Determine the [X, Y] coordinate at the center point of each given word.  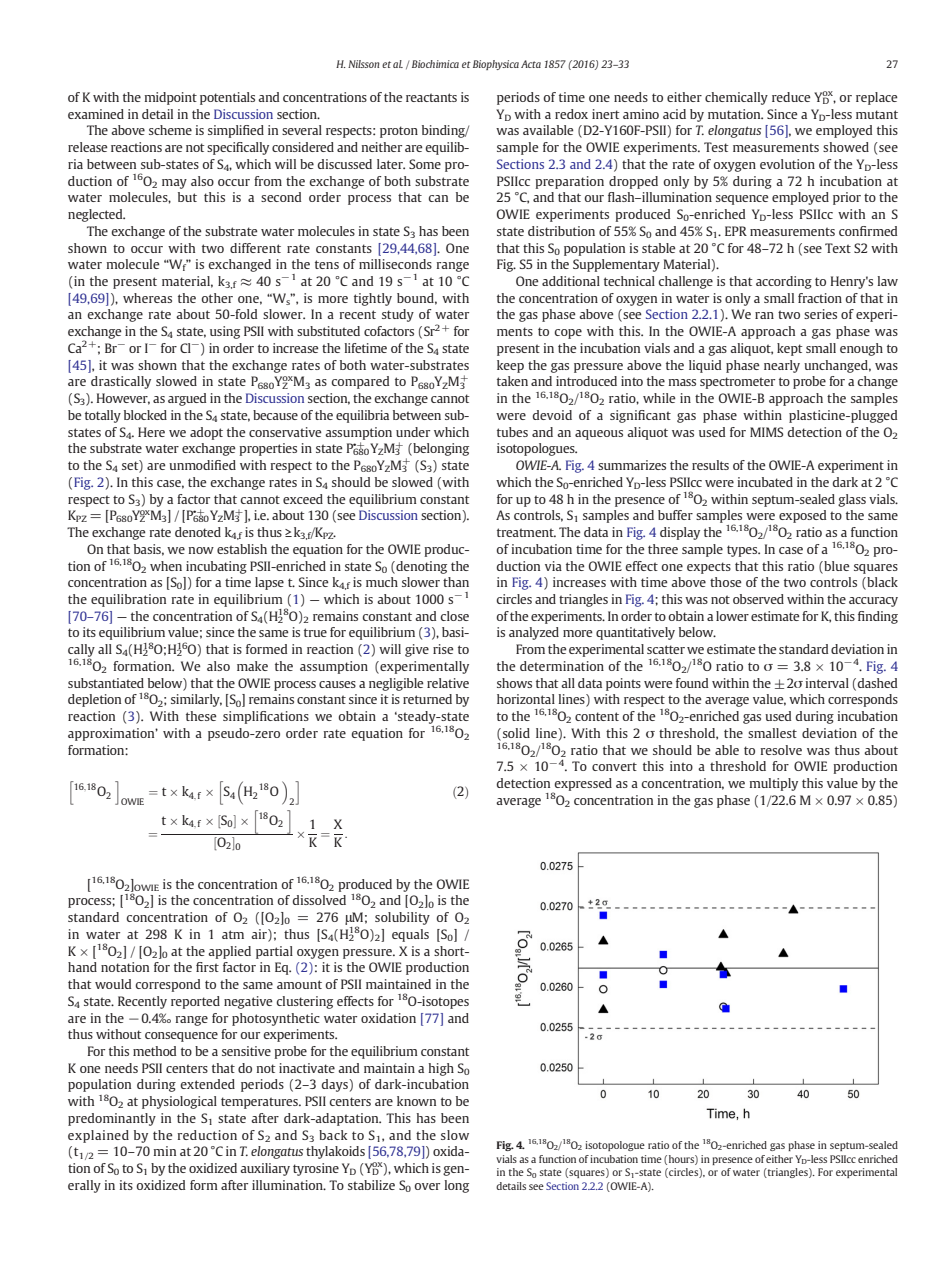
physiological [179, 1102]
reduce [791, 97]
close [454, 616]
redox [571, 114]
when [166, 566]
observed [758, 599]
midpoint [171, 98]
